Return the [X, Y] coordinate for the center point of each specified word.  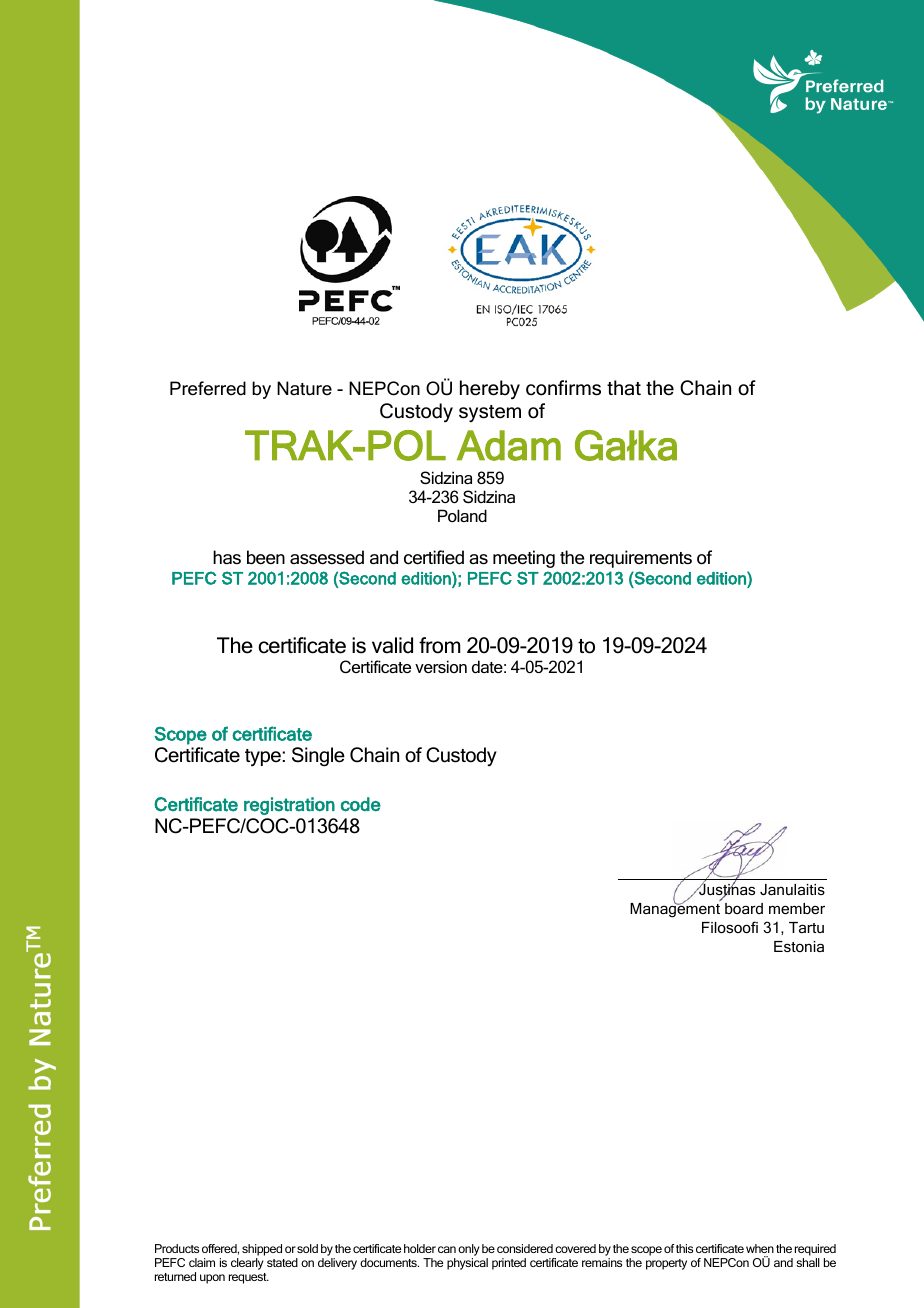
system [490, 414]
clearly [247, 1264]
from [439, 645]
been [266, 557]
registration [289, 806]
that [624, 388]
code [361, 804]
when [760, 1248]
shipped [262, 1250]
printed [509, 1264]
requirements [641, 559]
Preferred [208, 388]
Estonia [799, 946]
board [744, 908]
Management [675, 909]
